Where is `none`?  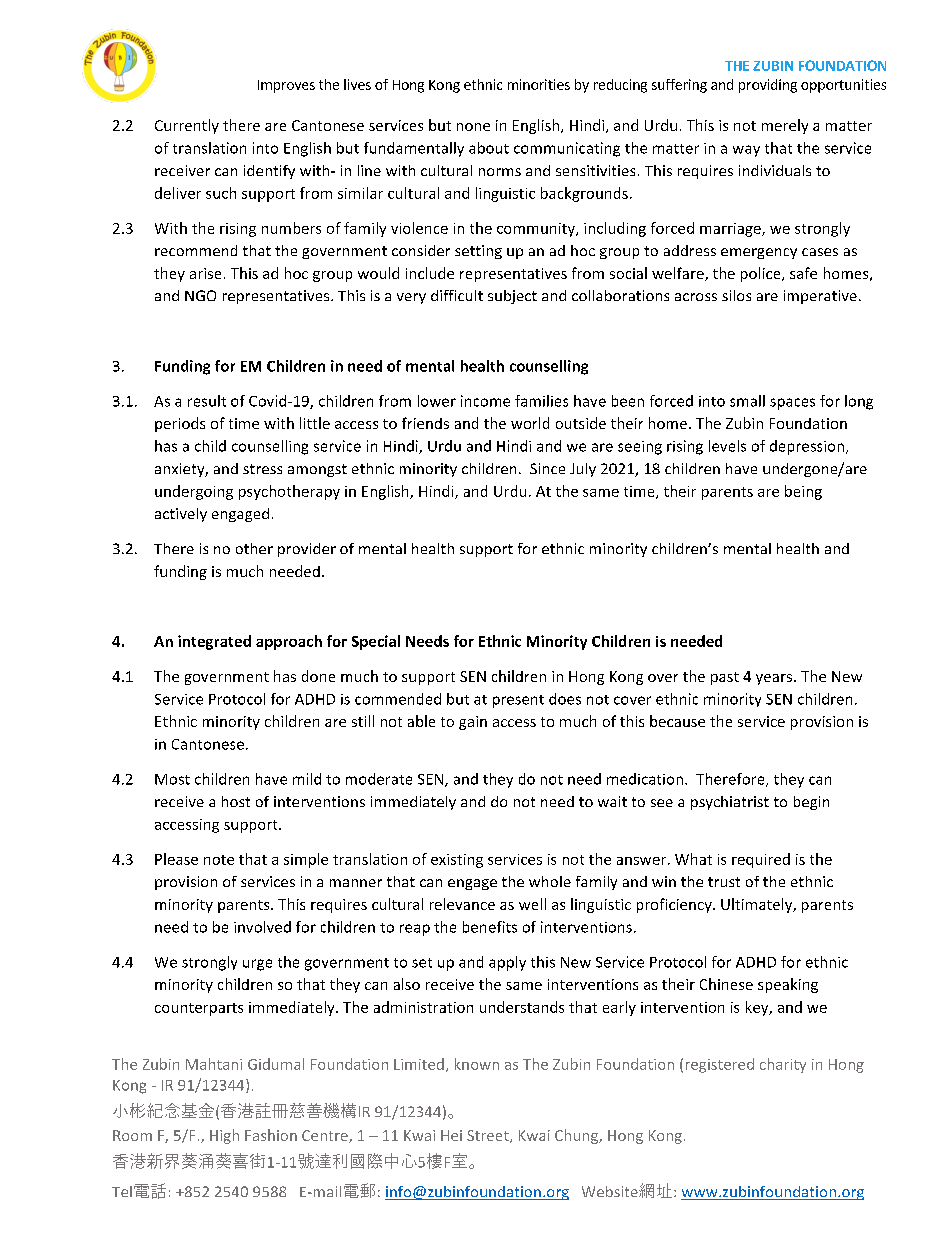 none is located at coordinates (473, 127).
